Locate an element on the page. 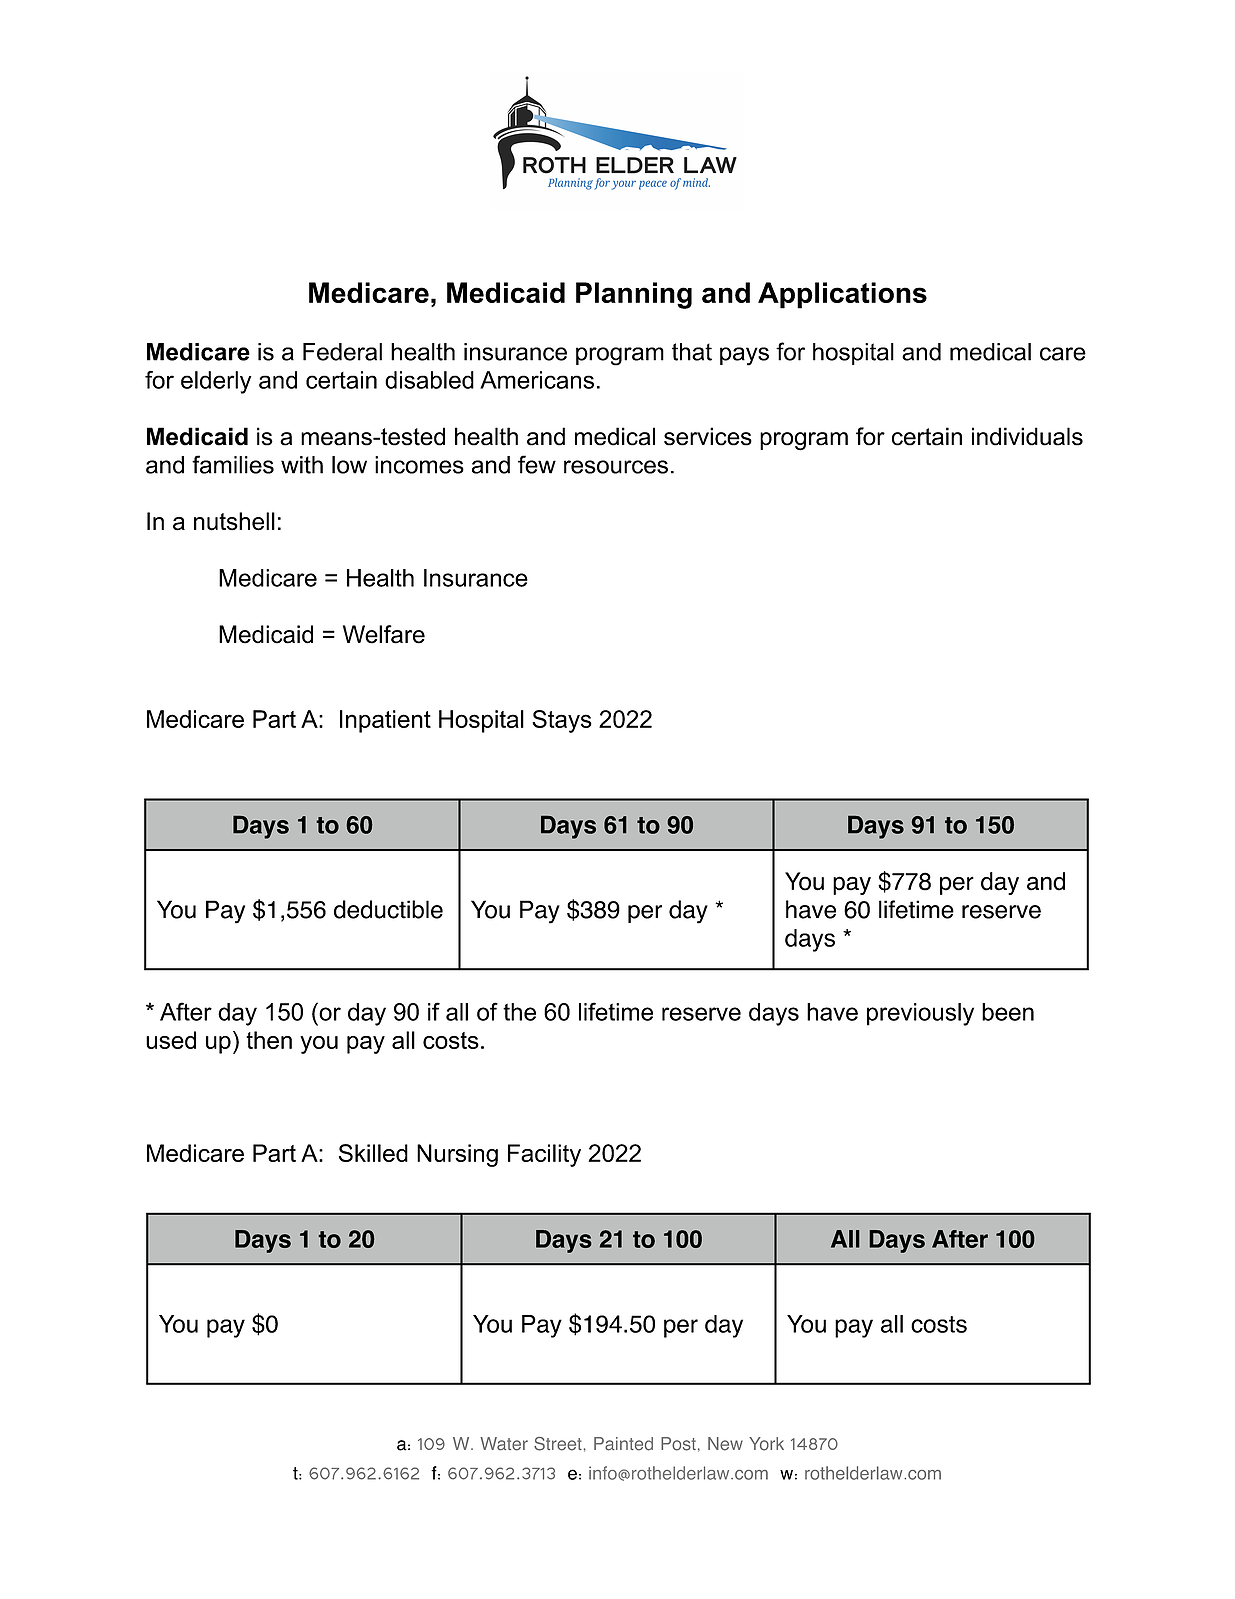 The height and width of the image is (1599, 1235). Planning is located at coordinates (634, 295).
